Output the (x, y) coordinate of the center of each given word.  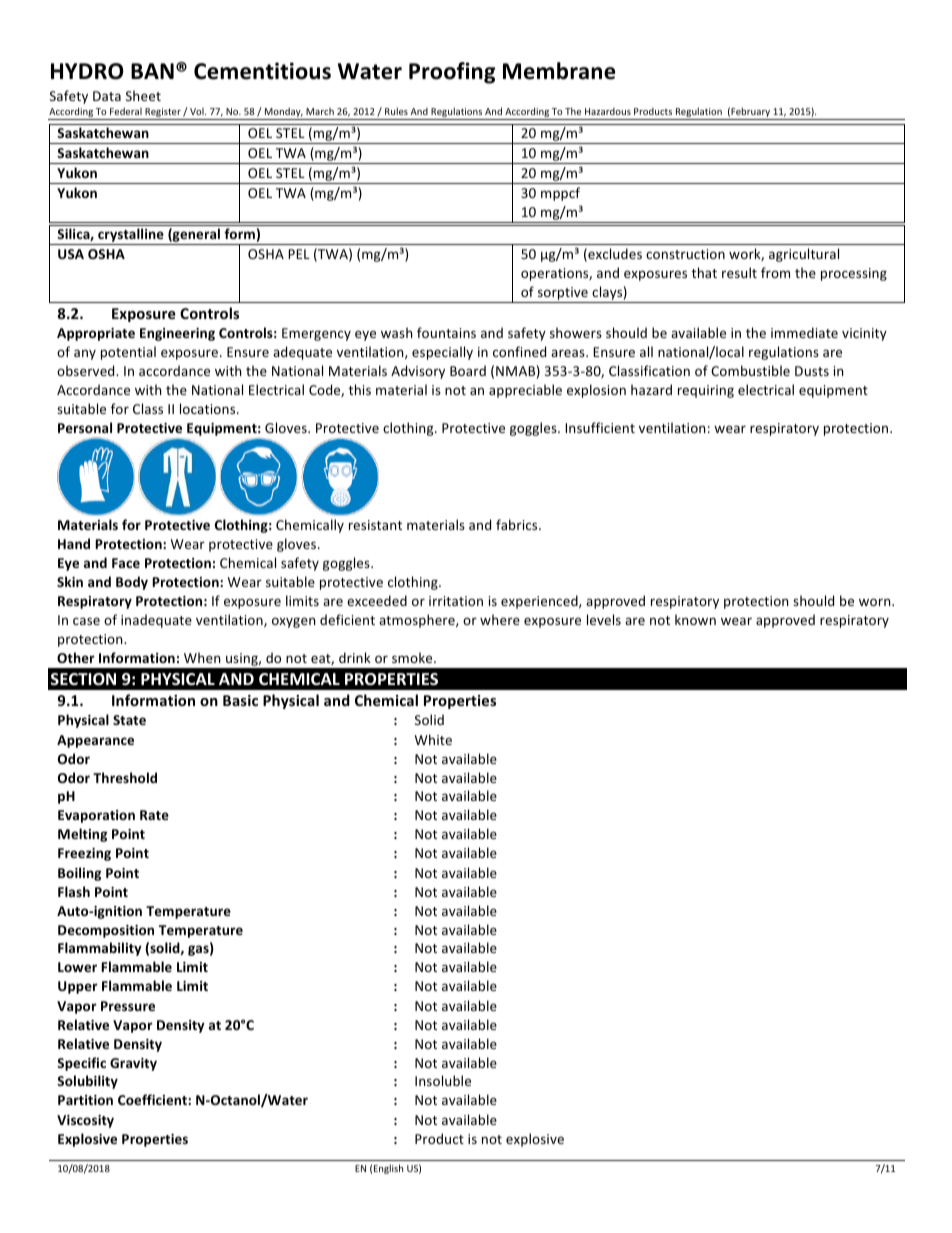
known (695, 619)
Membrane (559, 71)
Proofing (452, 73)
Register (163, 114)
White (433, 739)
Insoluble (443, 1080)
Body (132, 583)
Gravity (133, 1064)
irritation (456, 601)
